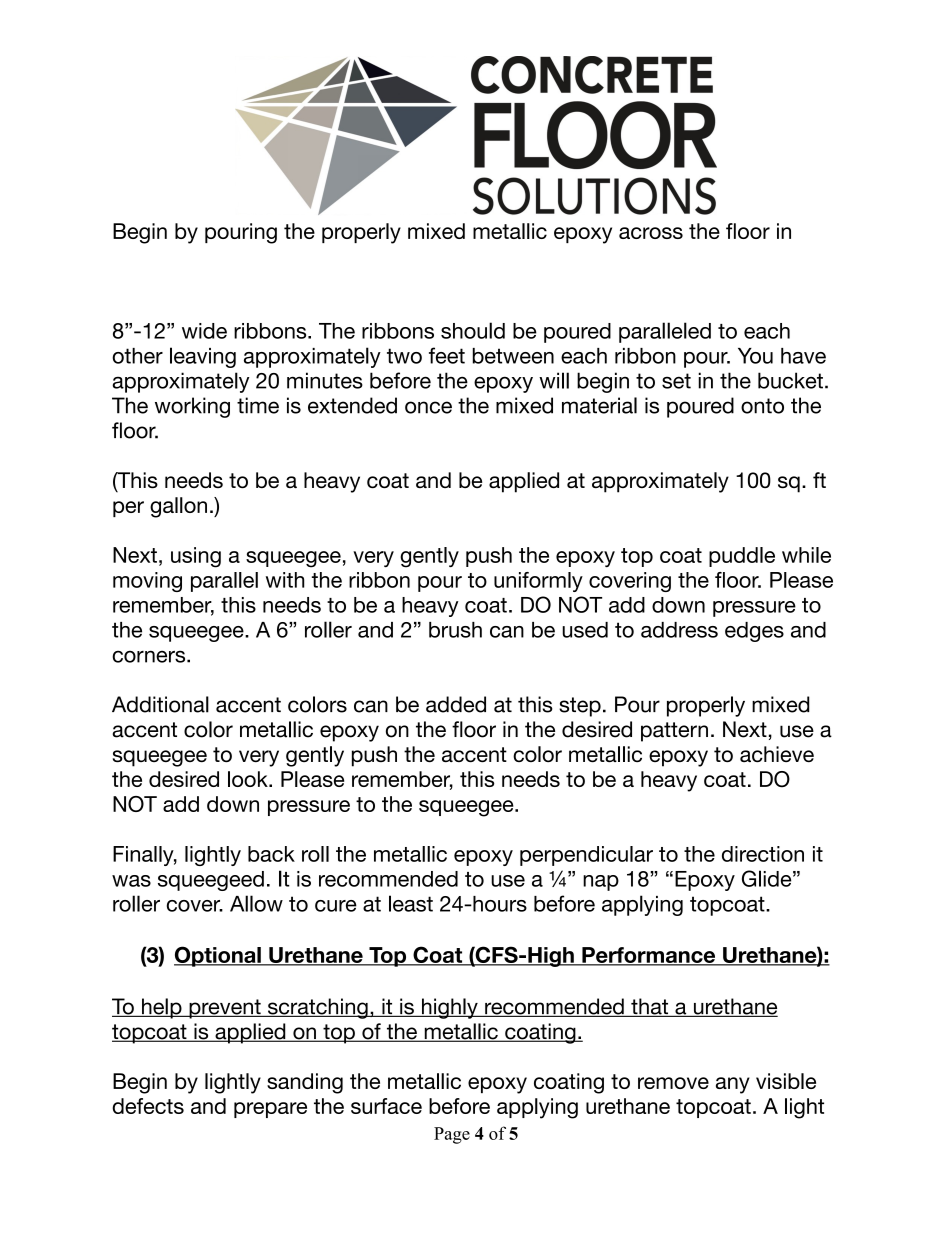 The height and width of the screenshot is (1233, 952). I want to click on Page, so click(452, 1135).
